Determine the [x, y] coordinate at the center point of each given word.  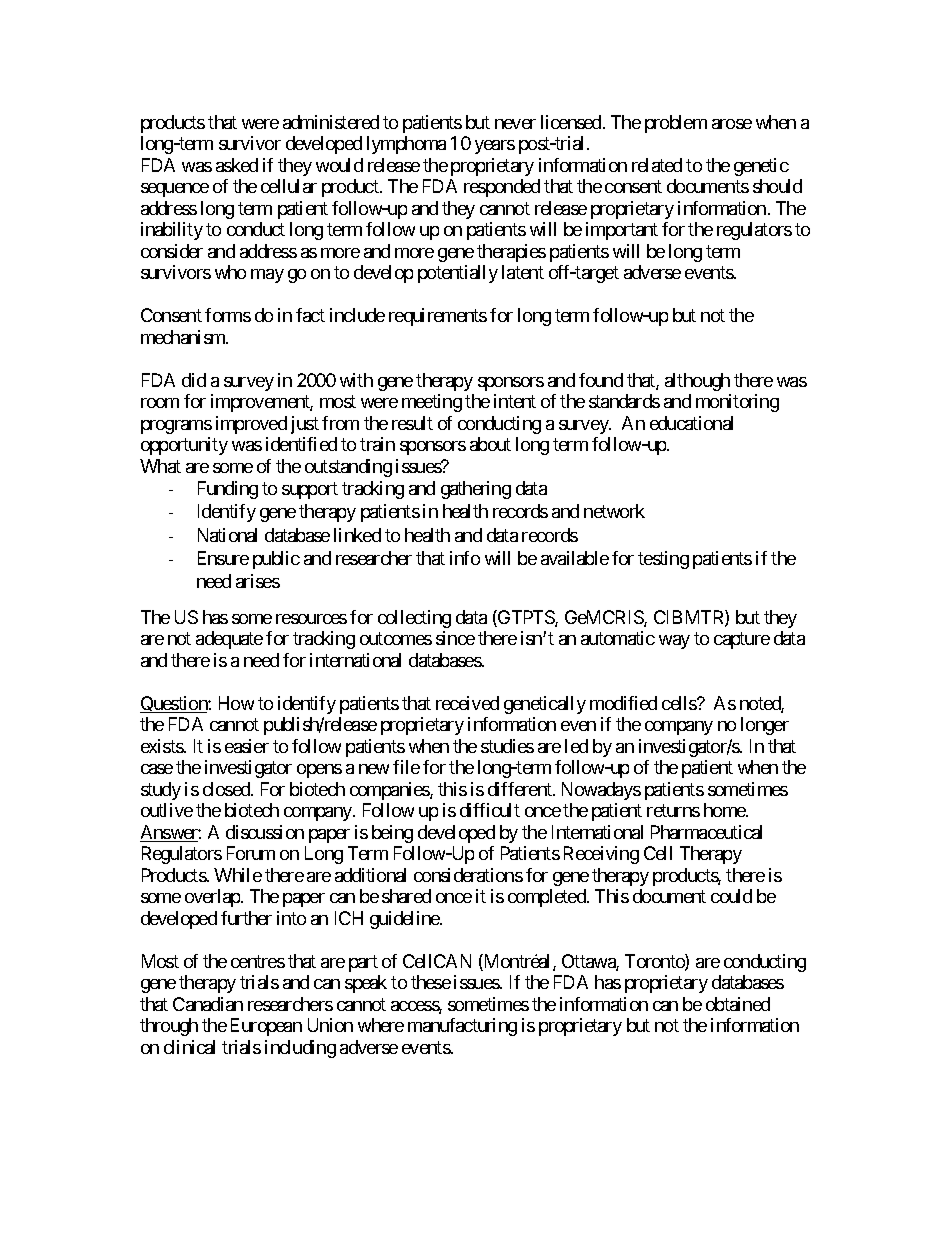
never [515, 124]
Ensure [223, 558]
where [381, 1025]
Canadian [208, 1004]
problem [676, 124]
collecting [414, 619]
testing [663, 560]
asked [237, 165]
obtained [738, 1004]
